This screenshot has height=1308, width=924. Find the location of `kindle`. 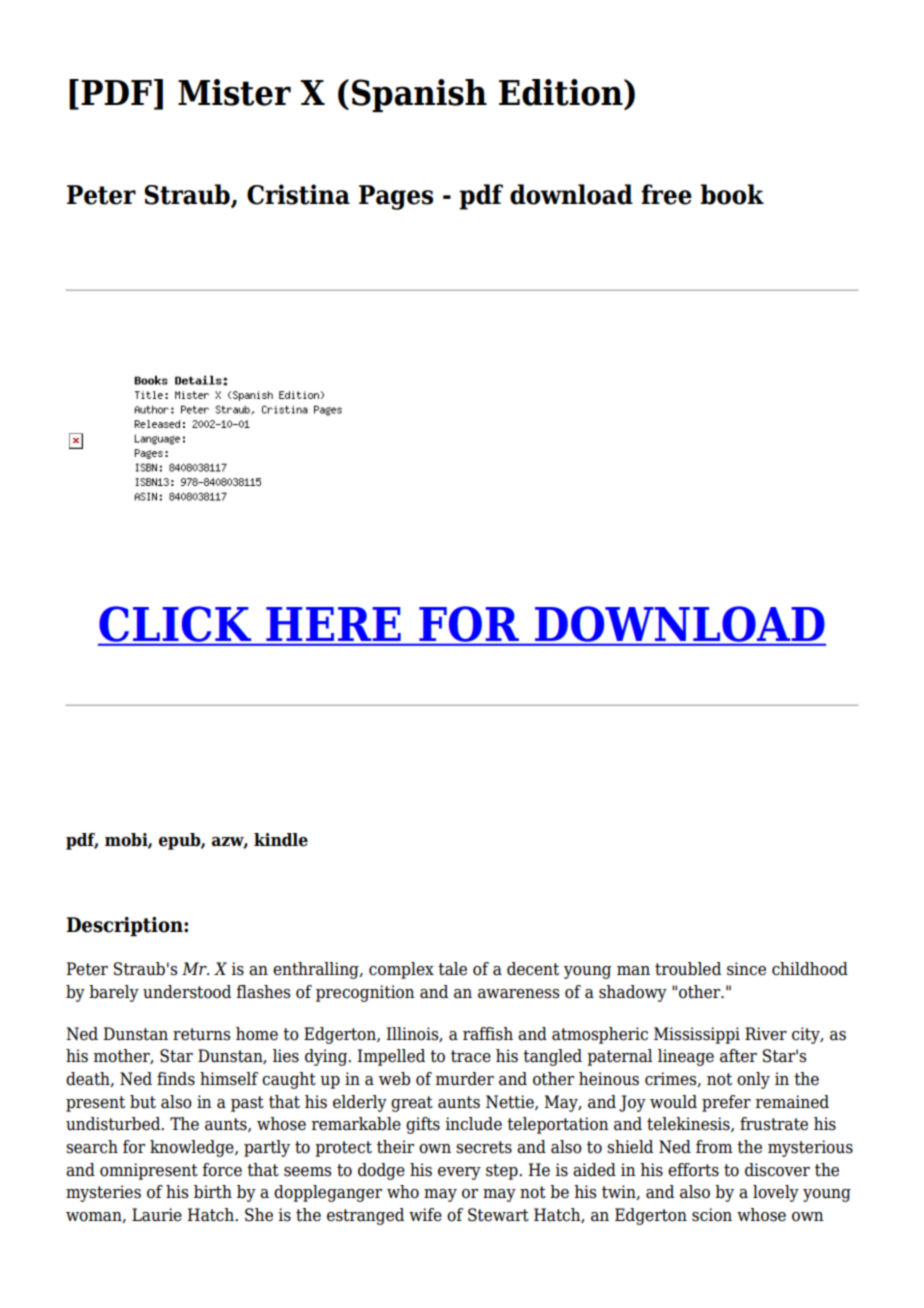

kindle is located at coordinates (281, 840).
